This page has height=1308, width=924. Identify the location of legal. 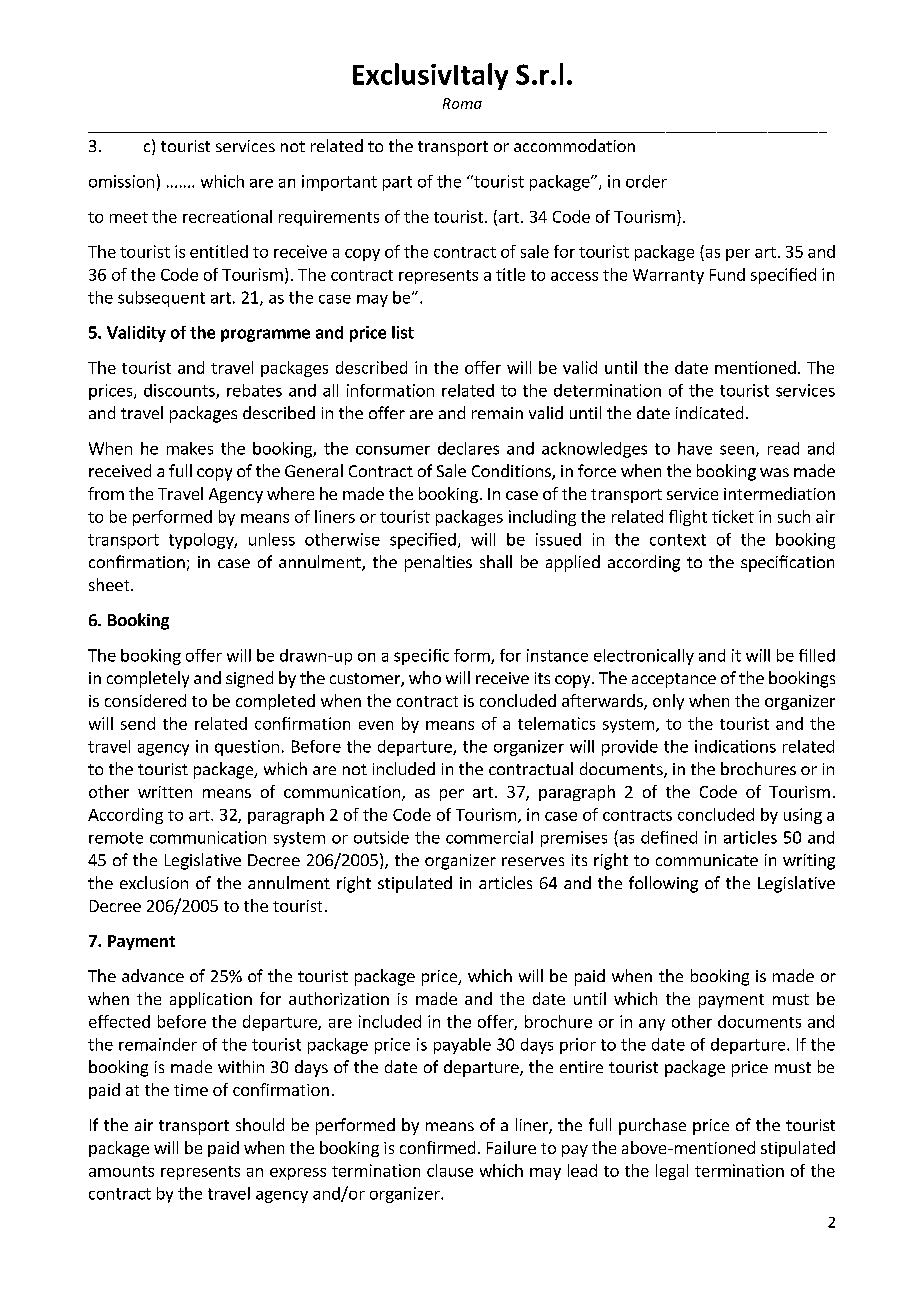
(672, 1172).
